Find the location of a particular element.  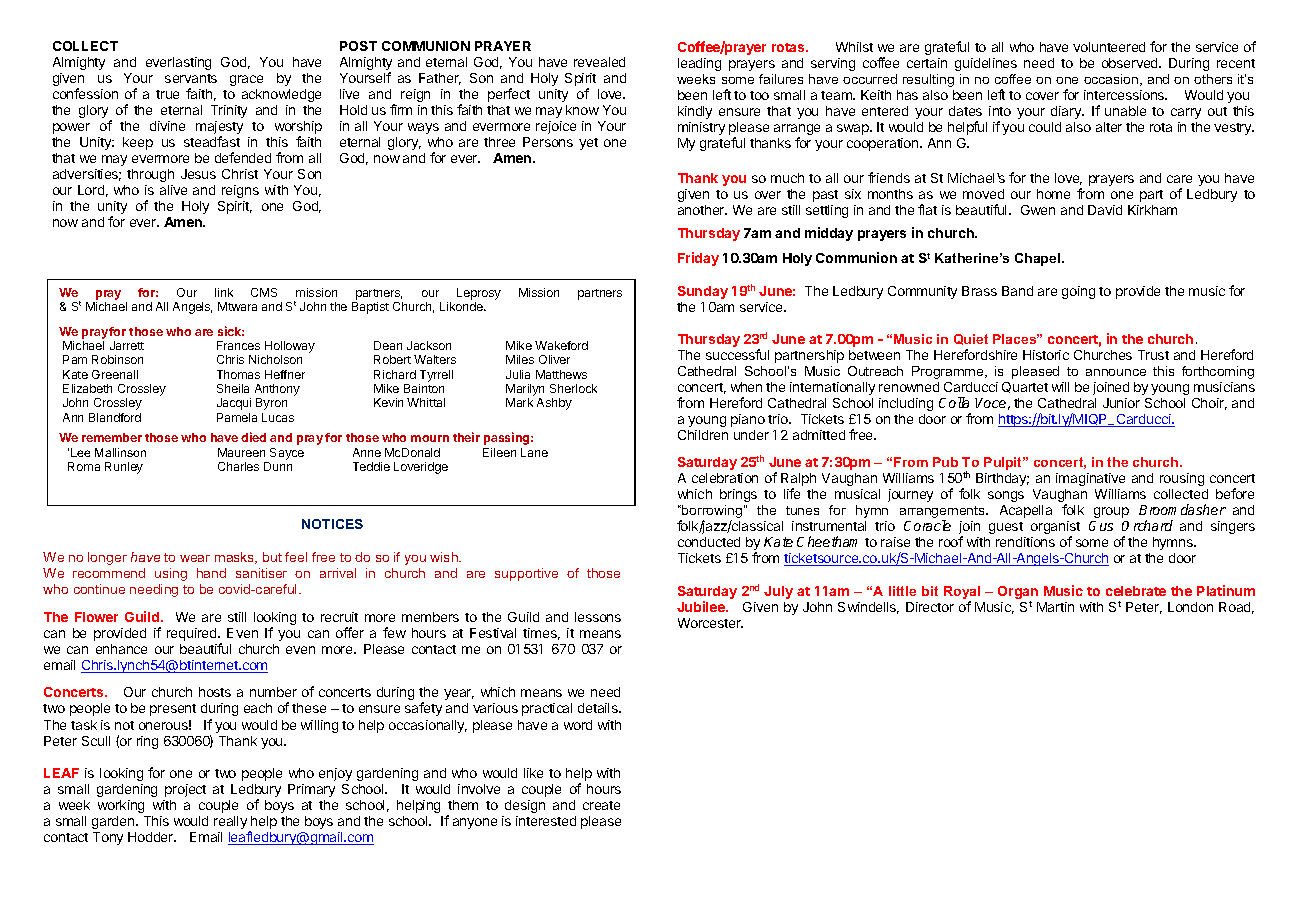

imaginative is located at coordinates (1090, 479).
